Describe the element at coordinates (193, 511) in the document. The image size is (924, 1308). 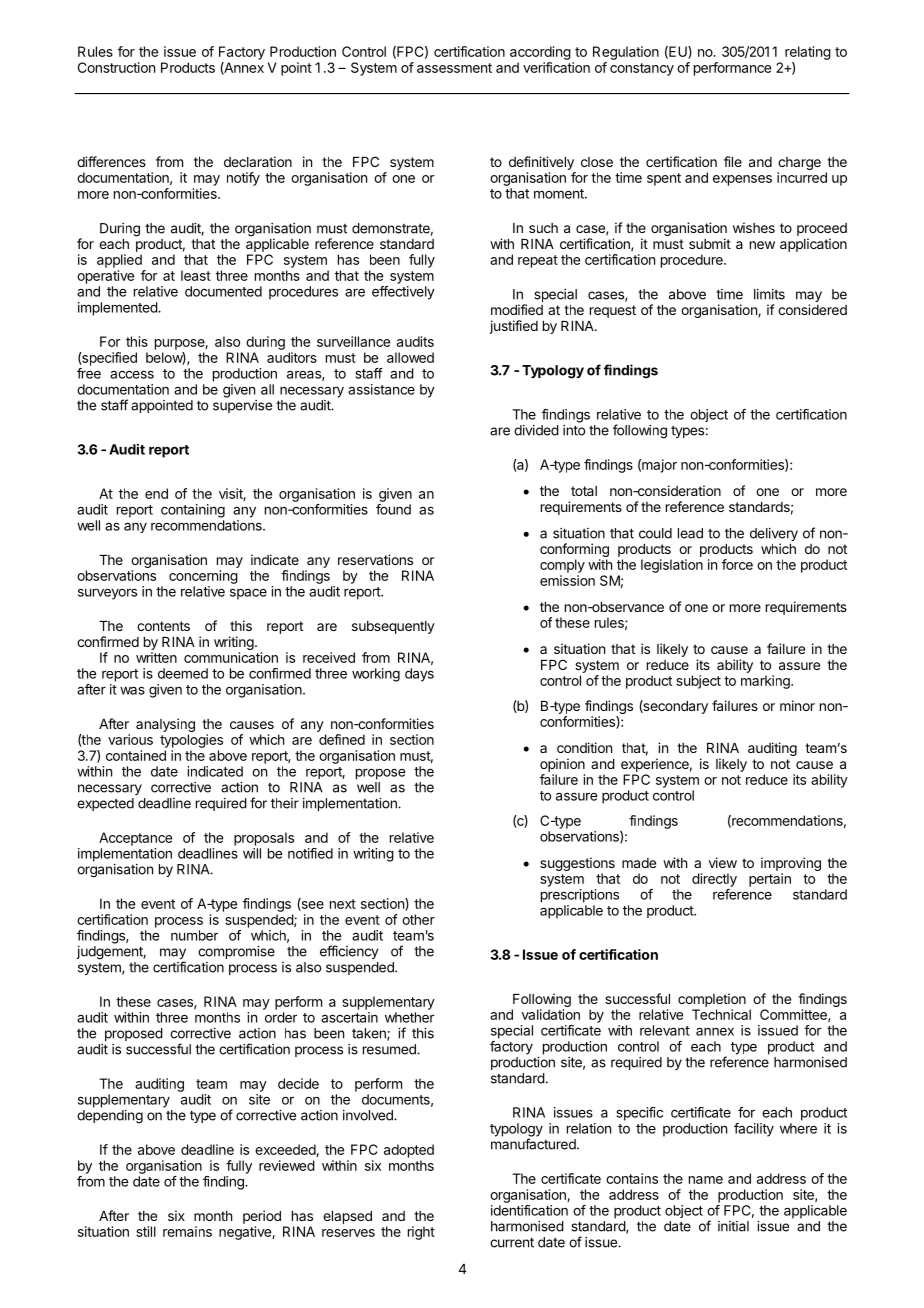
I see `containing` at that location.
